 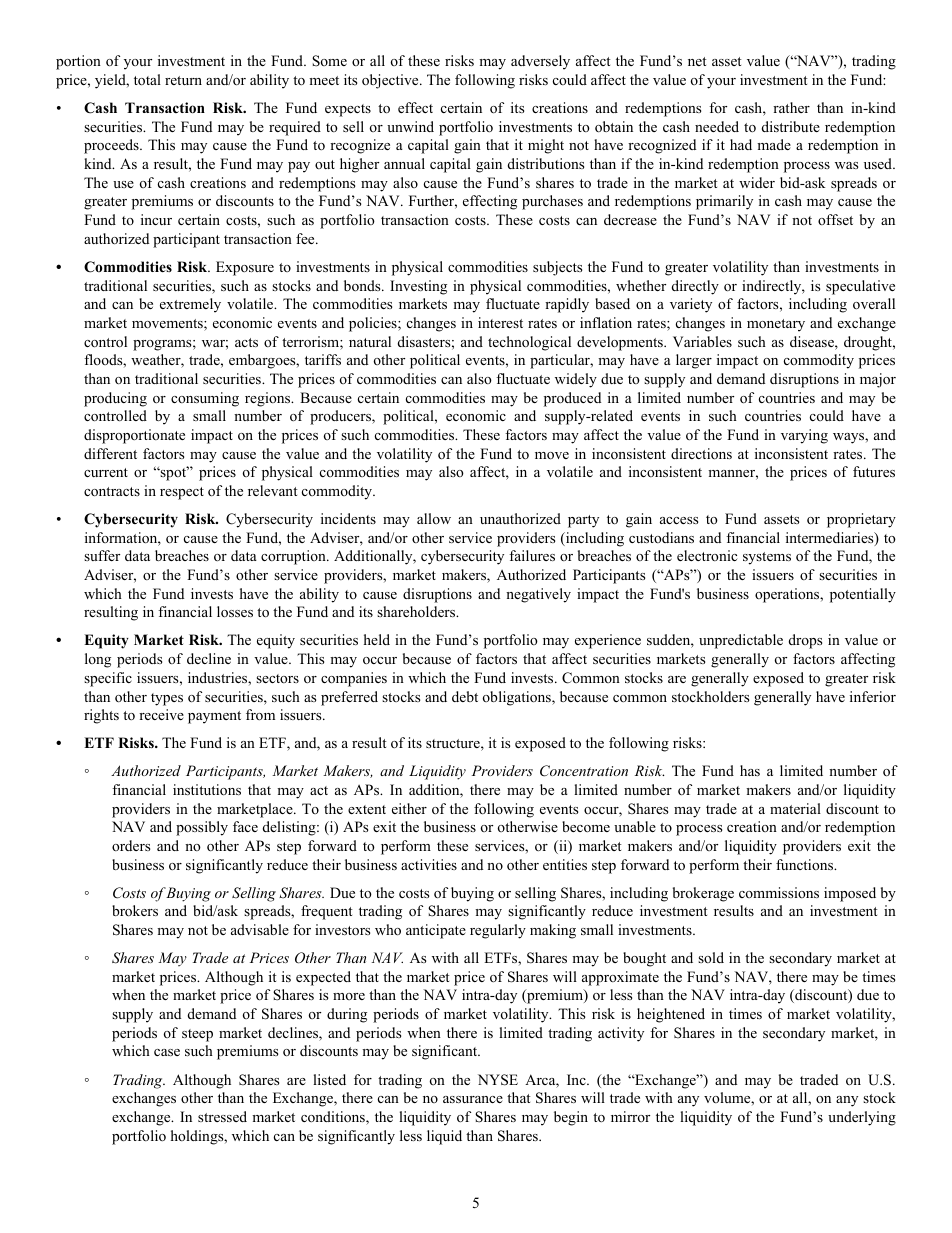 What do you see at coordinates (518, 698) in the screenshot?
I see `obligations` at bounding box center [518, 698].
